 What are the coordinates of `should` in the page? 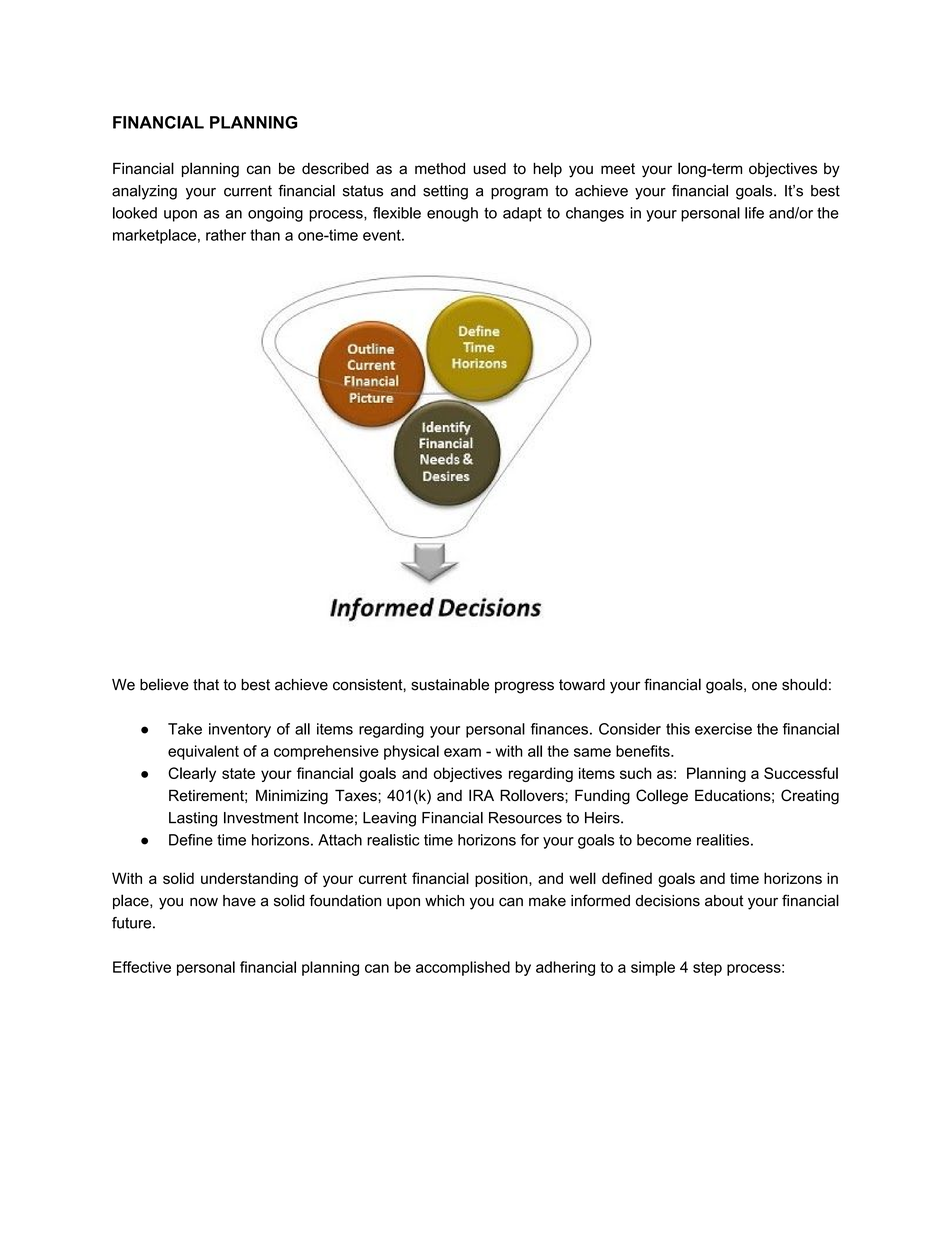 It's located at (804, 684).
